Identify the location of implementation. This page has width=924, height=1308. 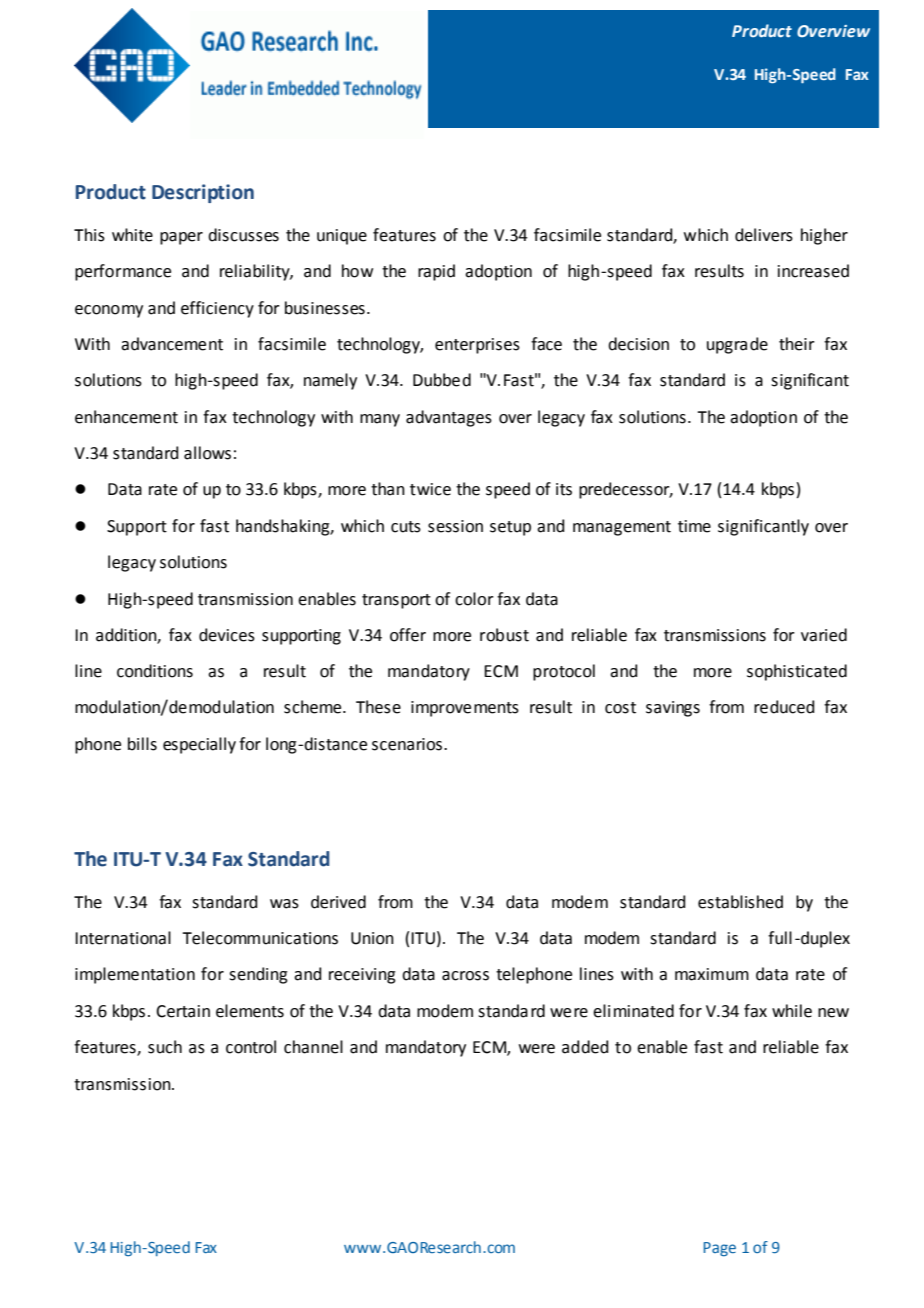
(135, 975).
